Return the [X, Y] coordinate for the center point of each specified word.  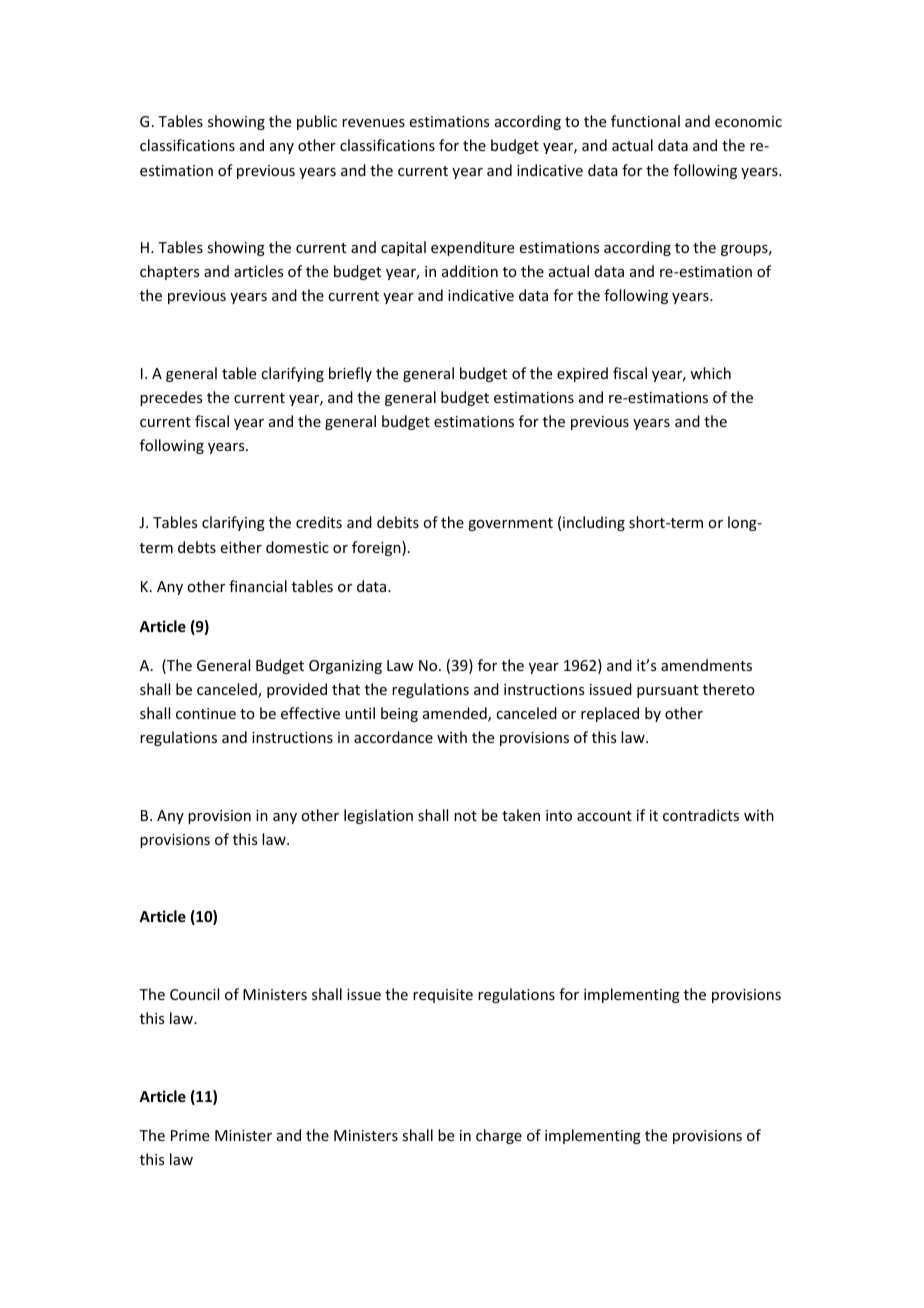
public [317, 122]
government [510, 524]
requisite [443, 996]
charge [499, 1136]
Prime [190, 1135]
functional [645, 121]
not [465, 816]
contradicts [701, 815]
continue [206, 713]
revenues [373, 123]
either [241, 547]
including [594, 523]
